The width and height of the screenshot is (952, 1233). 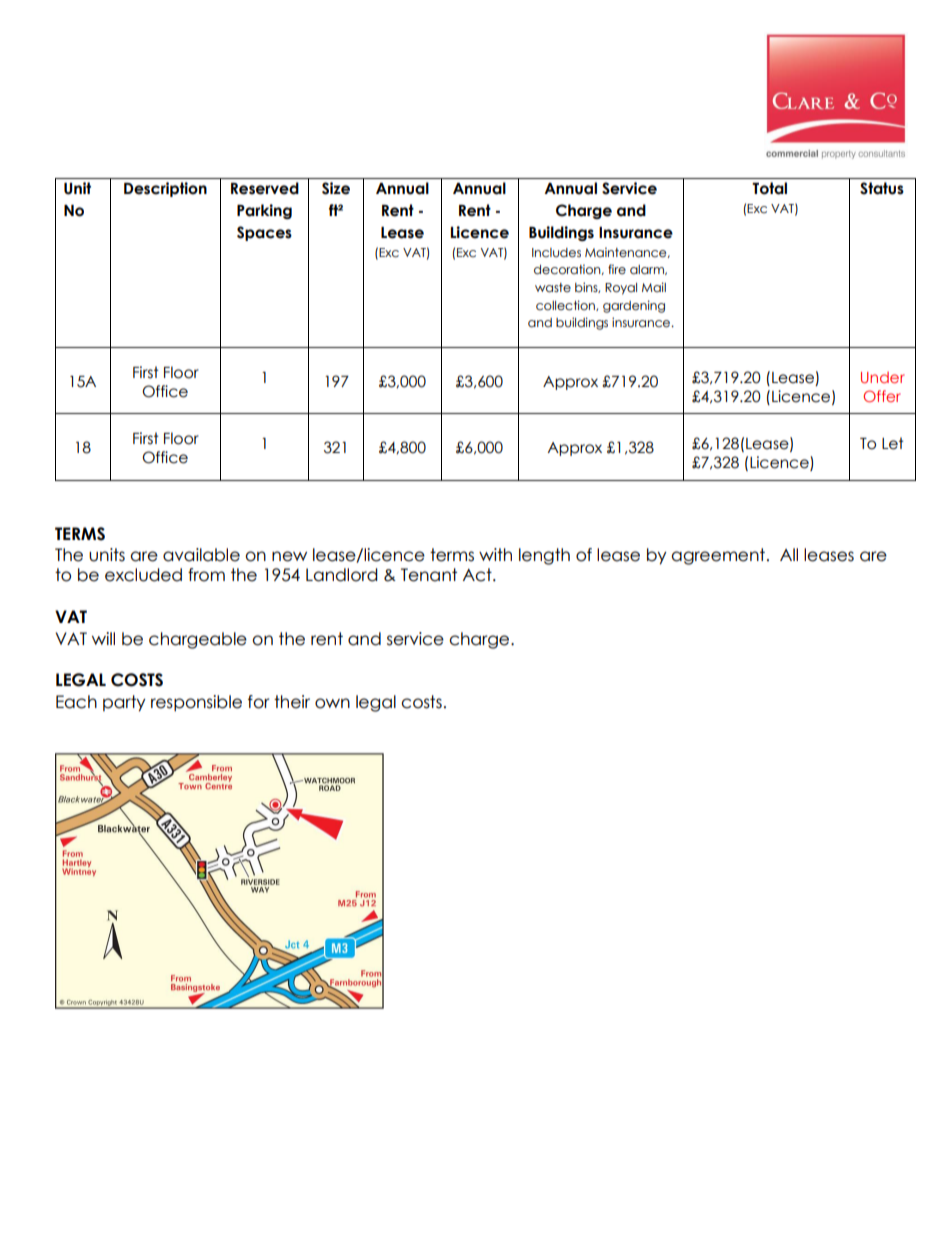 What do you see at coordinates (165, 189) in the screenshot?
I see `Description` at bounding box center [165, 189].
